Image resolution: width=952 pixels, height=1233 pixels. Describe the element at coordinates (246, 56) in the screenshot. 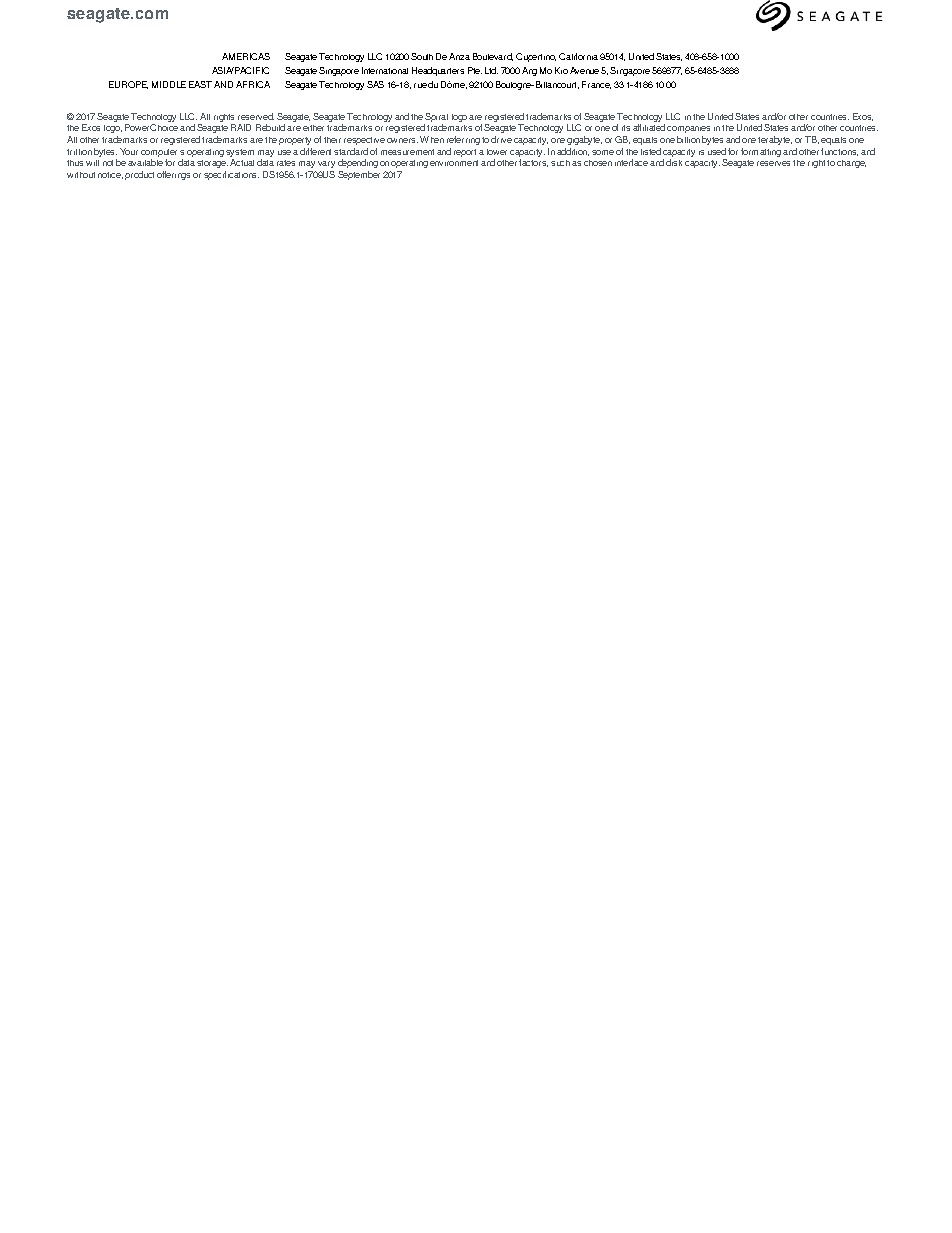

I see `AMERICAS` at that location.
